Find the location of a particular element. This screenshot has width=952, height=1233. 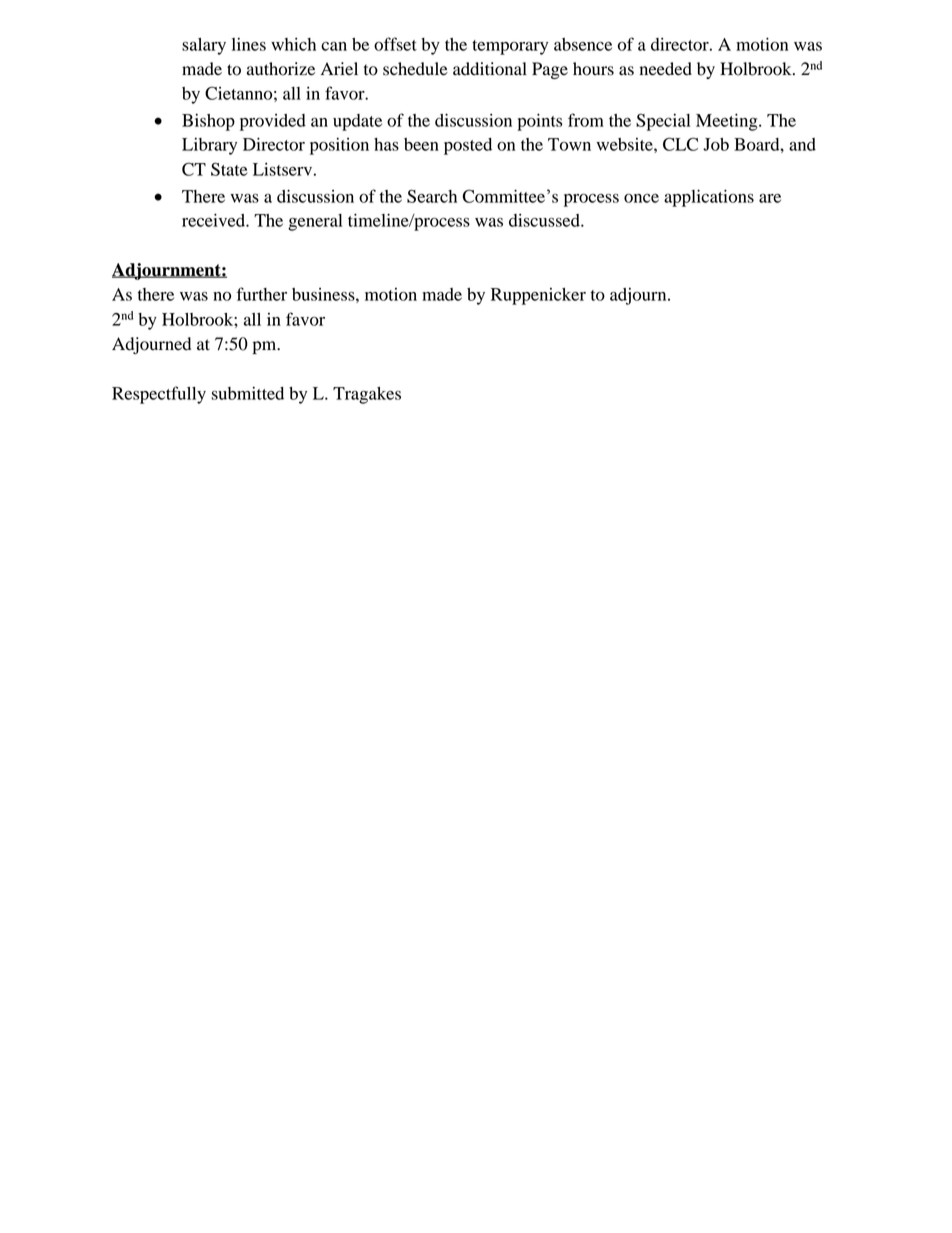

temporary is located at coordinates (510, 47).
